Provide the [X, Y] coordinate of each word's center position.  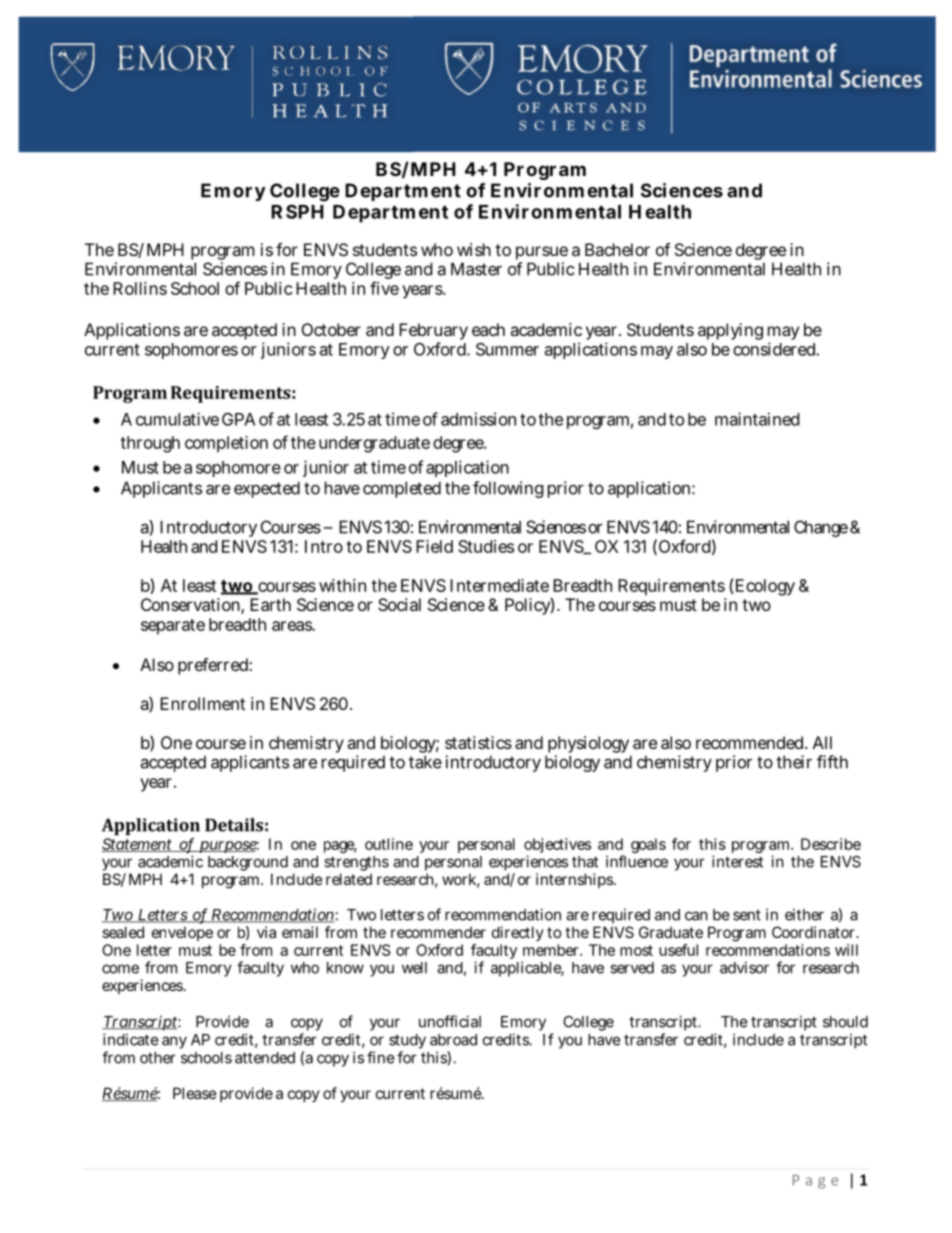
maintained [757, 419]
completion [226, 444]
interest [737, 861]
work [461, 880]
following [508, 489]
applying [730, 331]
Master [476, 269]
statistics [478, 742]
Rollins [140, 288]
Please [195, 1093]
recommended [751, 742]
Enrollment [202, 703]
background [248, 865]
